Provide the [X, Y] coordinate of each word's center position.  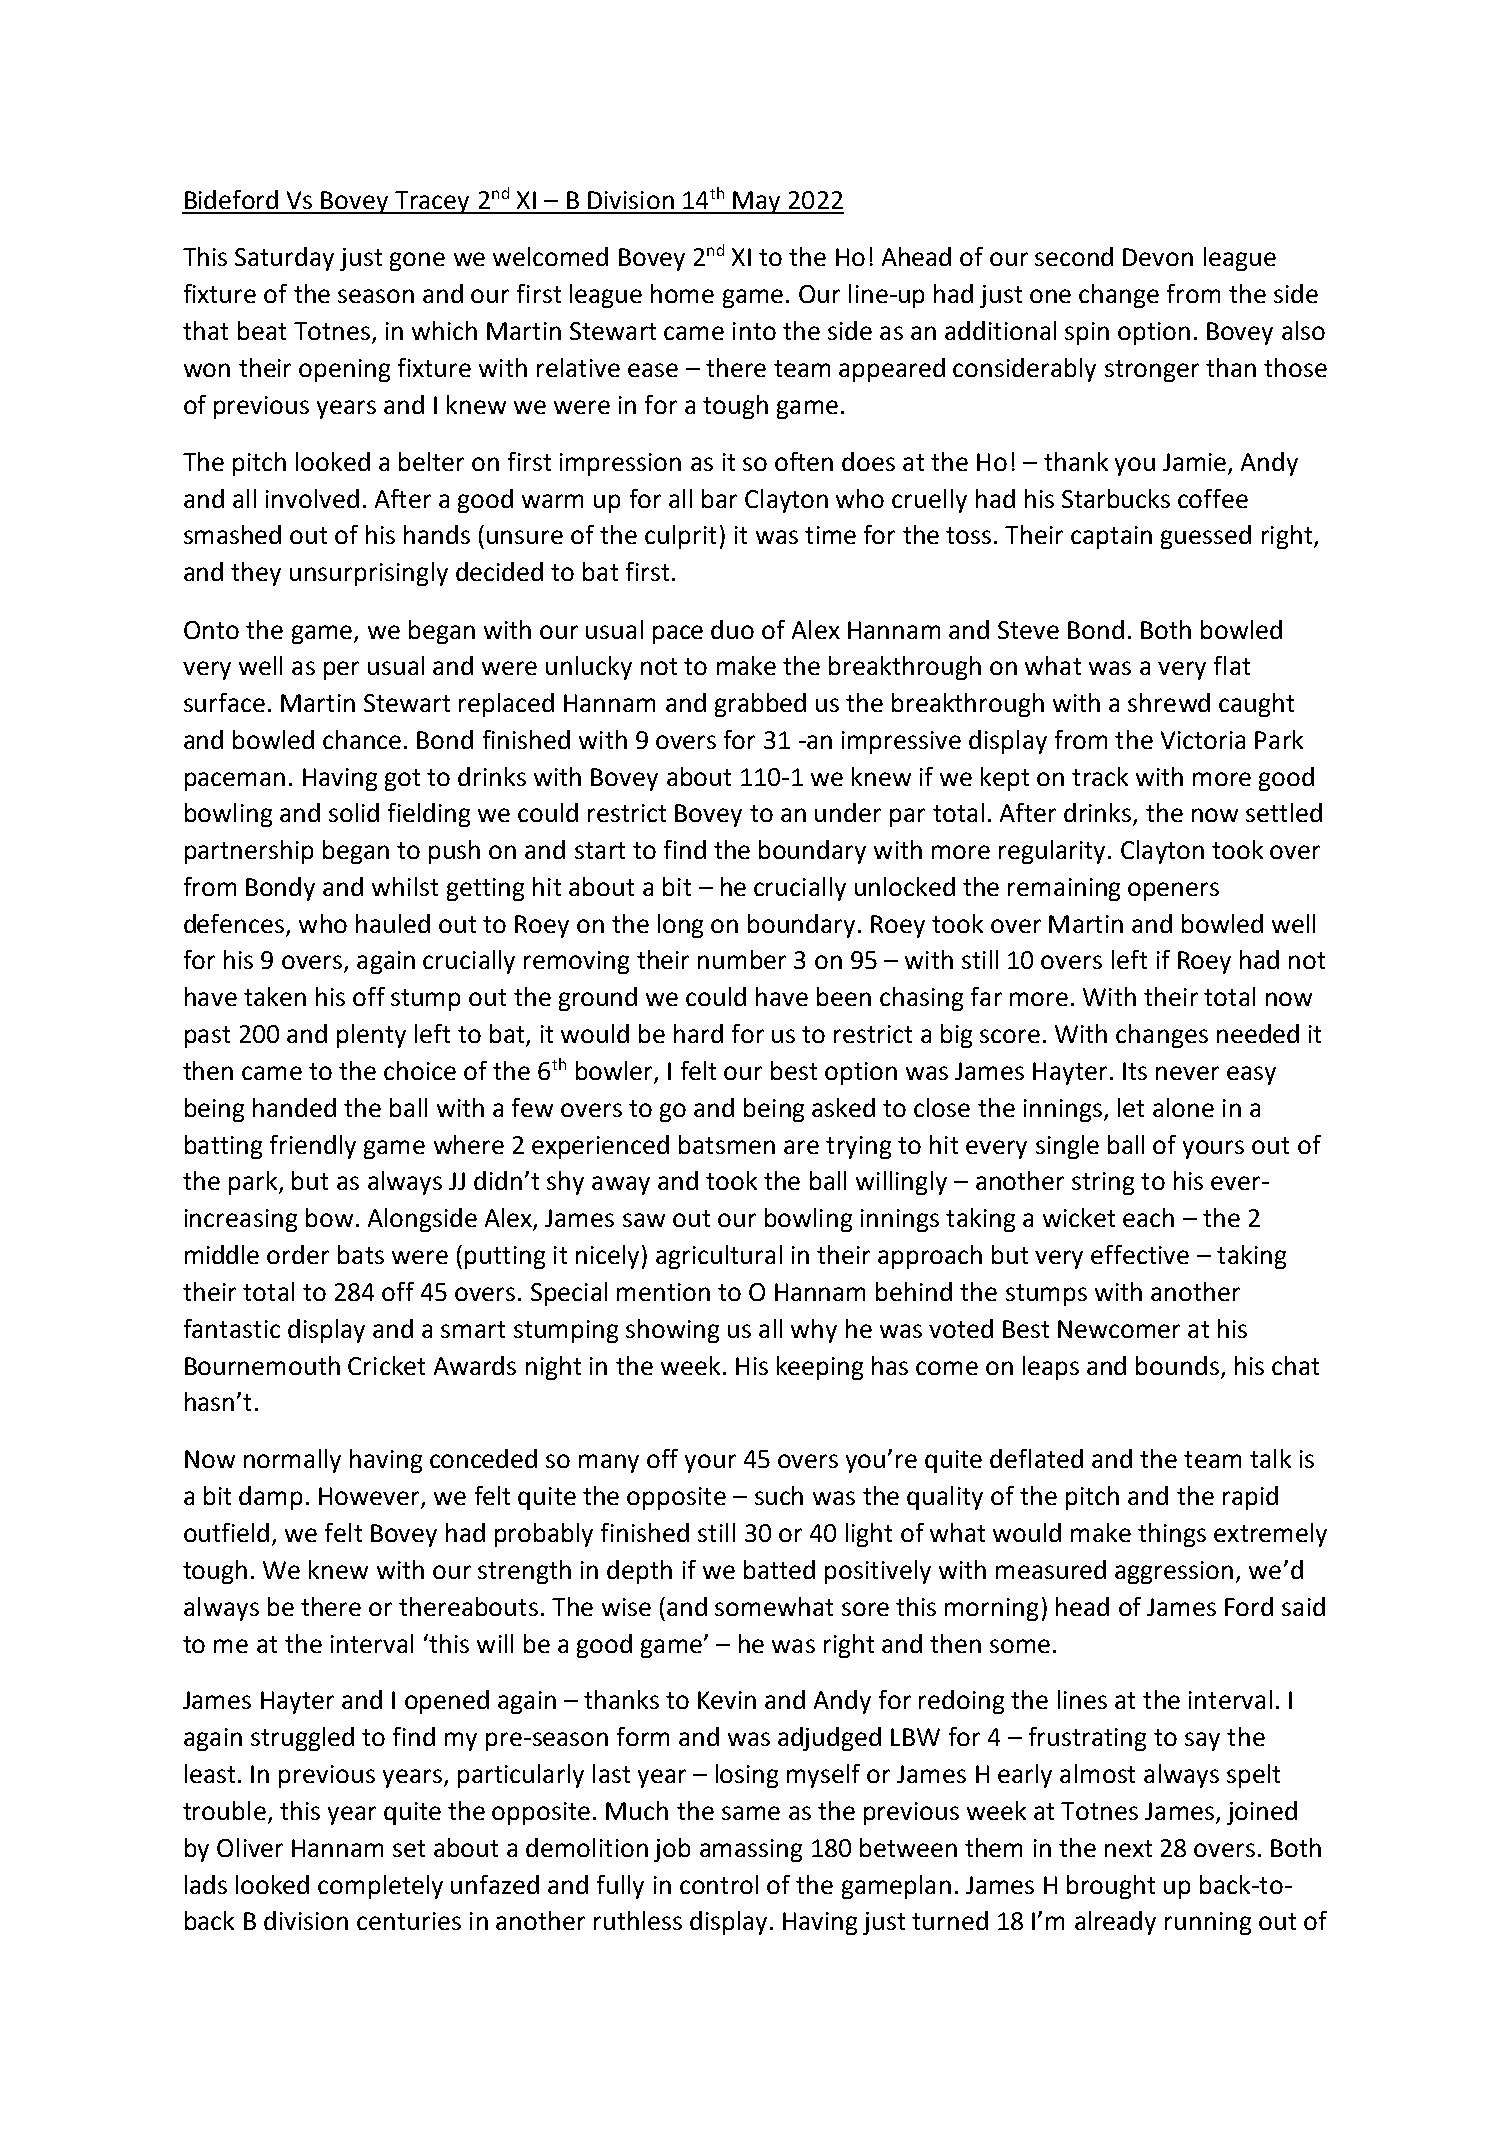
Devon [1158, 257]
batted [779, 1569]
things [1172, 1535]
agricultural [719, 1257]
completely [380, 1887]
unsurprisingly [369, 574]
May [757, 202]
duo [732, 629]
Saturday [284, 259]
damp [270, 1498]
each [1148, 1217]
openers [1173, 891]
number [742, 959]
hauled [393, 923]
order [298, 1254]
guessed [1206, 537]
